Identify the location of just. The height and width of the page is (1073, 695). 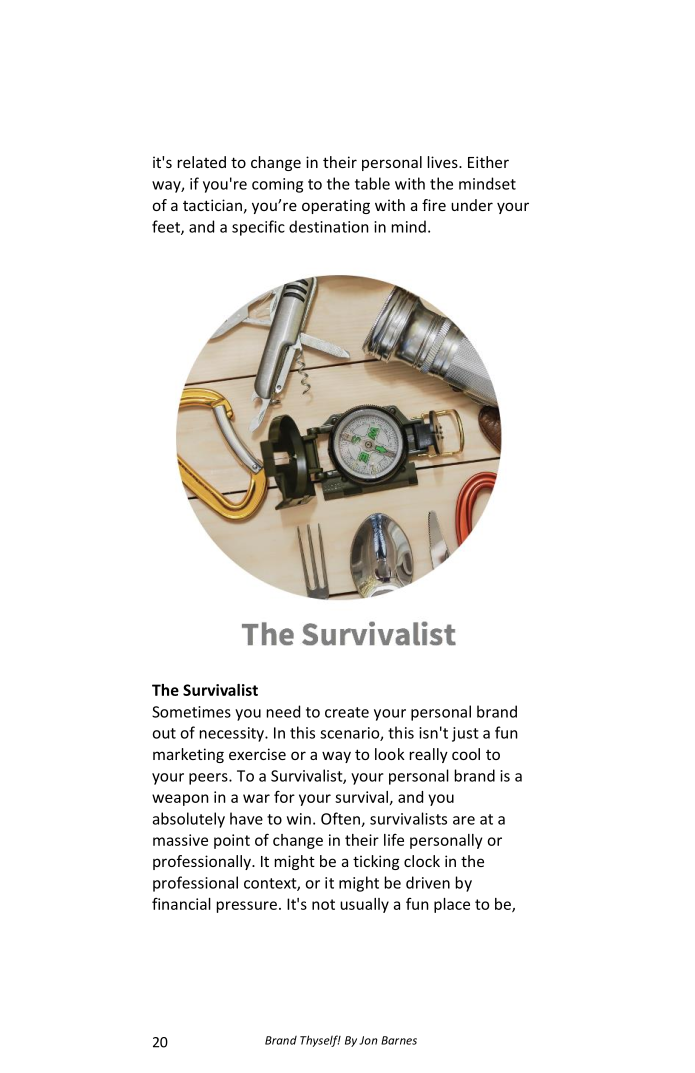
(465, 734).
